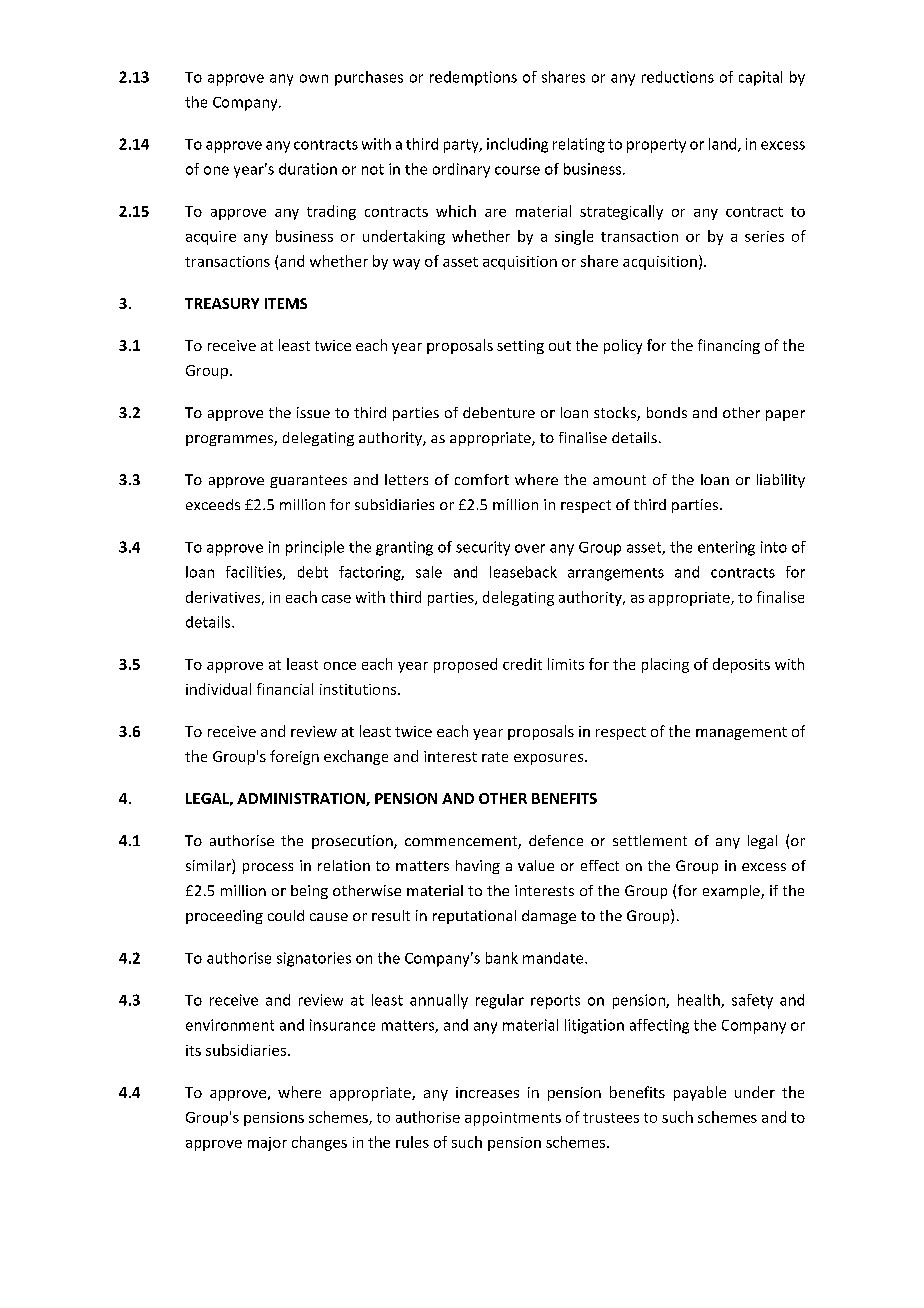  I want to click on payable, so click(700, 1093).
